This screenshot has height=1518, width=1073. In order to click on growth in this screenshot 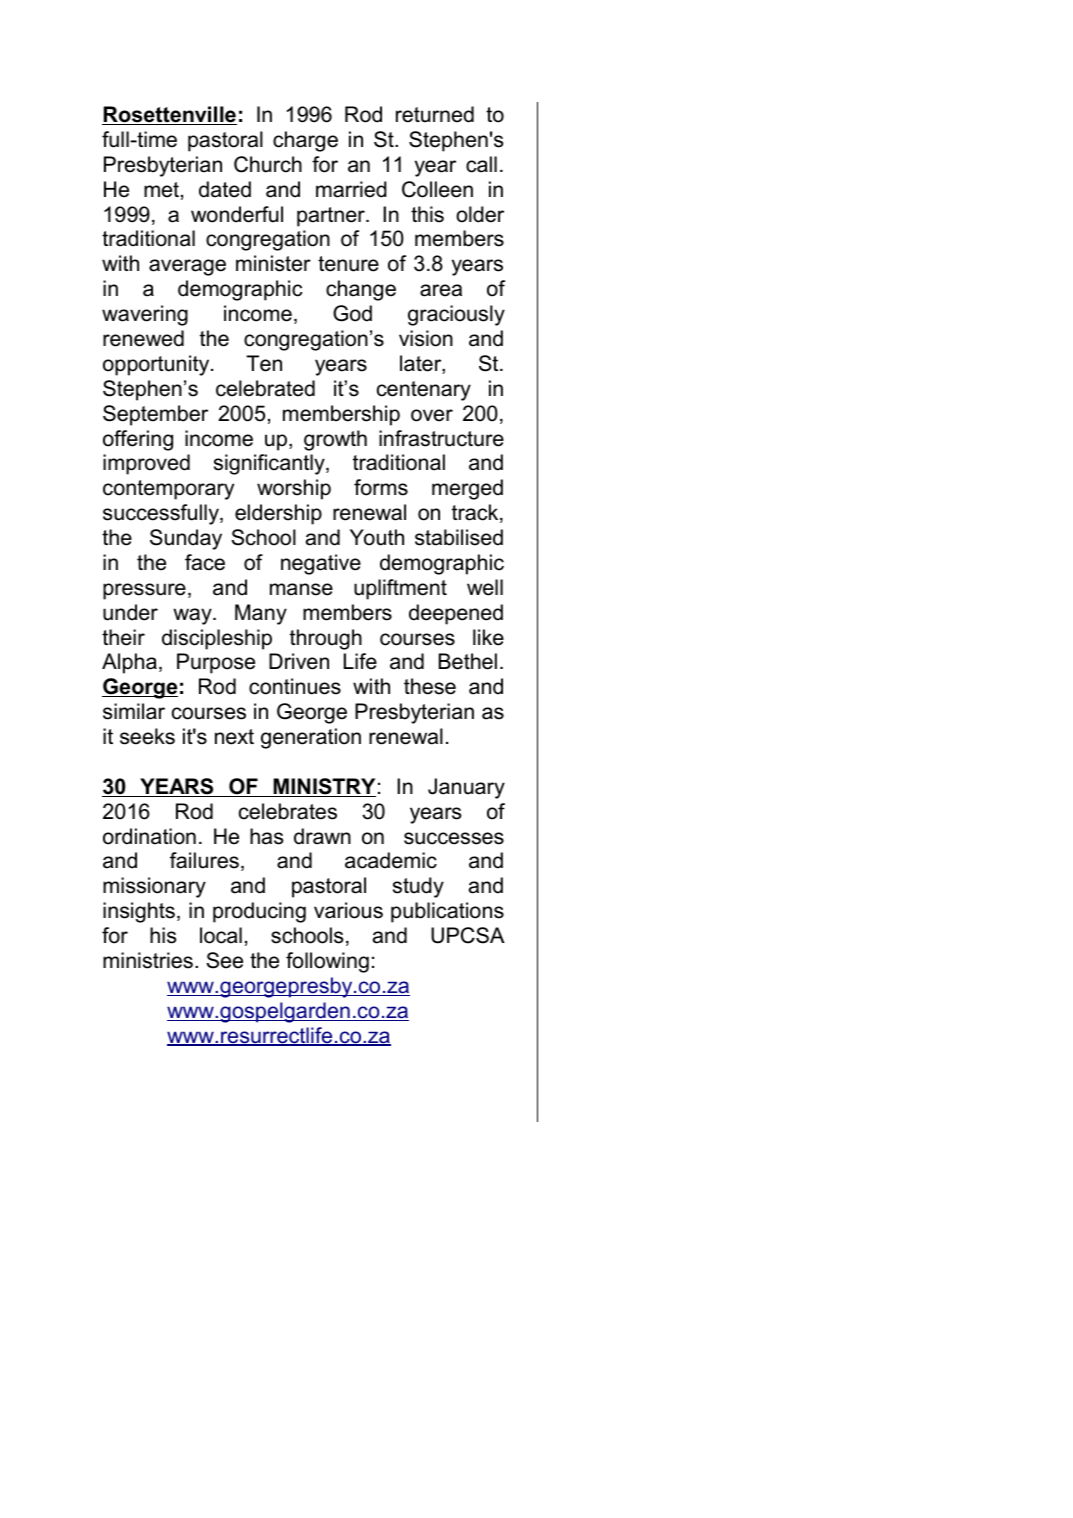, I will do `click(335, 440)`.
